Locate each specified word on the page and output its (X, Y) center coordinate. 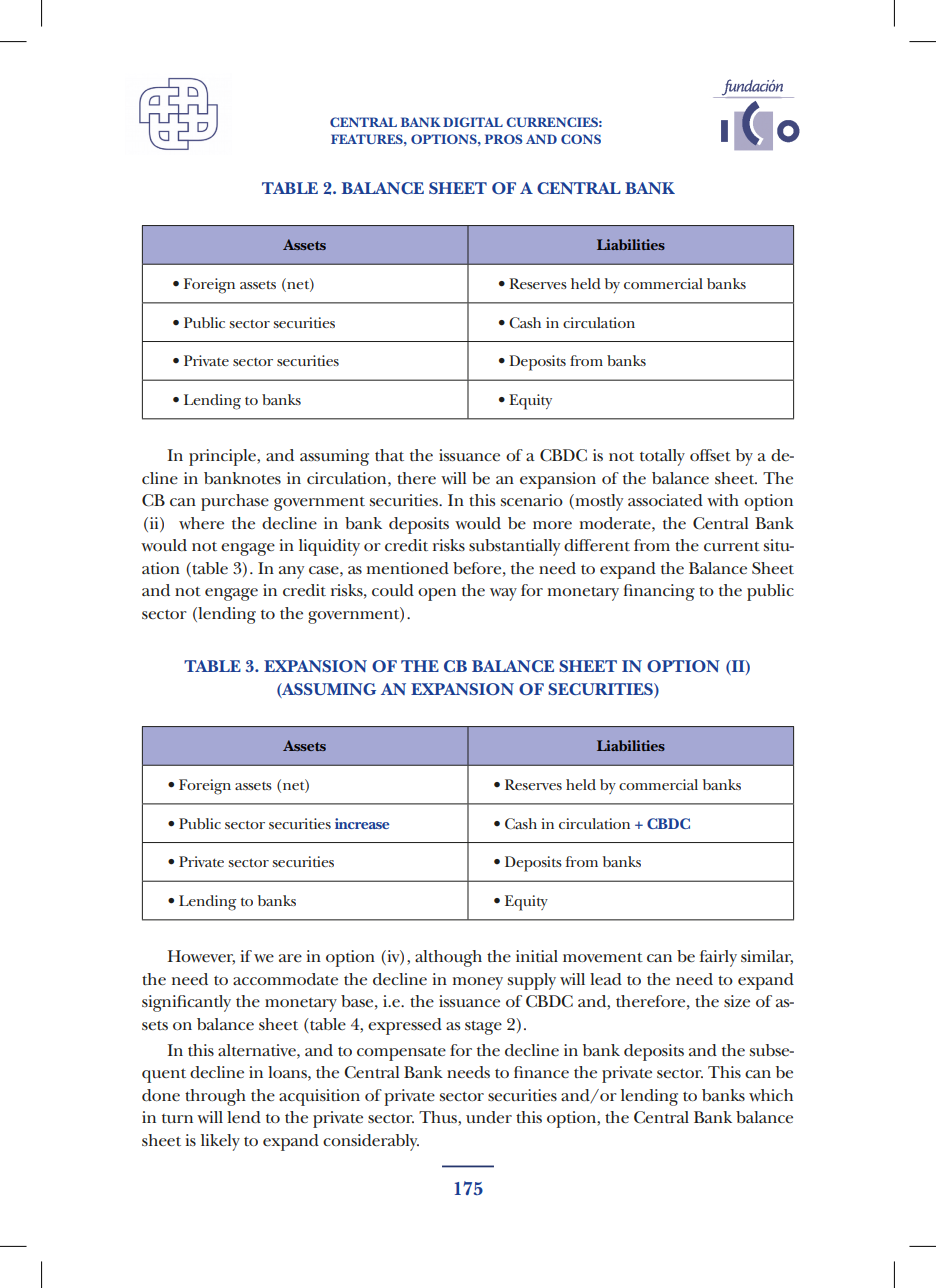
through (215, 1097)
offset (710, 455)
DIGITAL (473, 122)
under (489, 1117)
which (771, 1095)
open (437, 594)
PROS (503, 139)
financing (659, 592)
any (291, 572)
